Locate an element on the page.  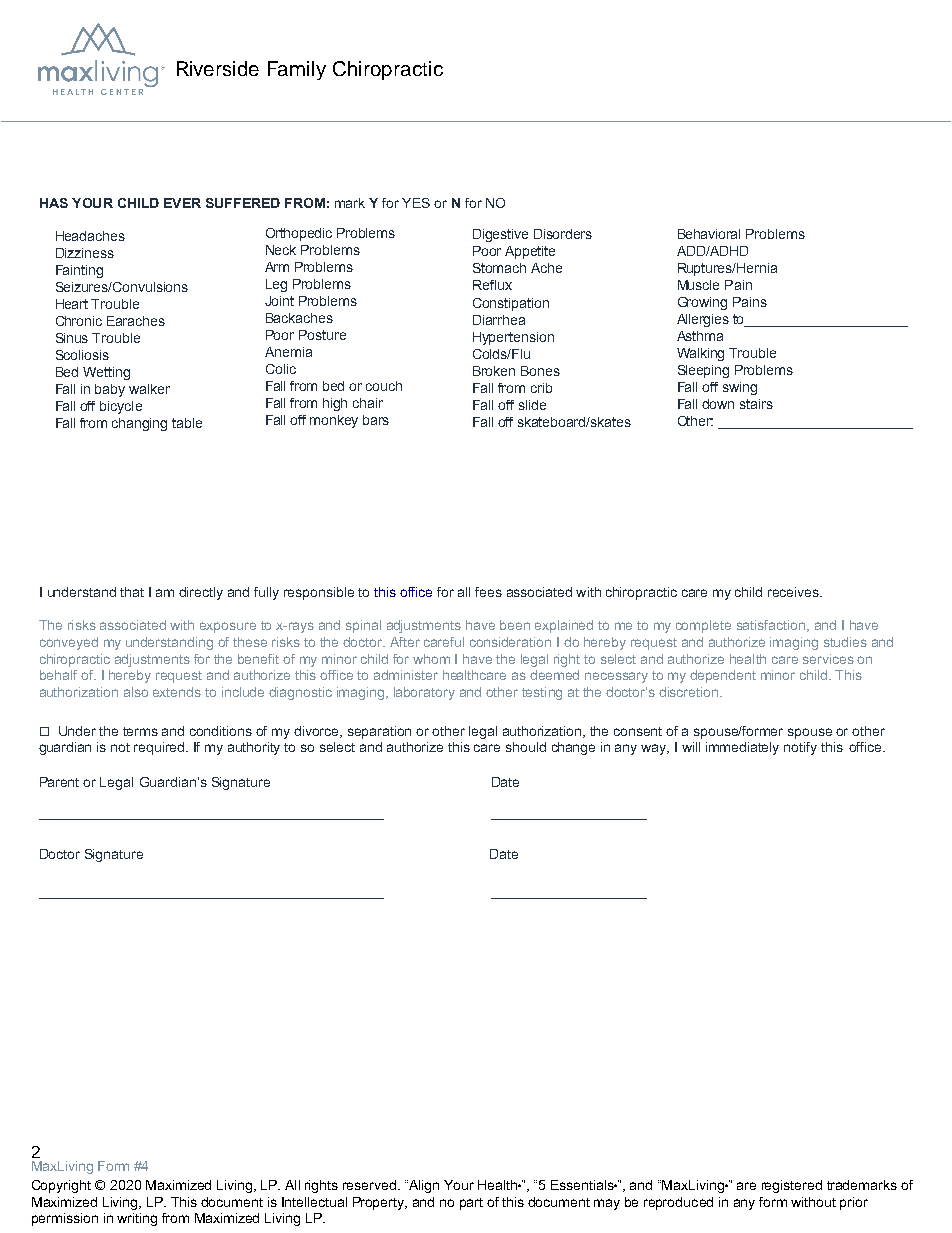
should is located at coordinates (526, 747).
